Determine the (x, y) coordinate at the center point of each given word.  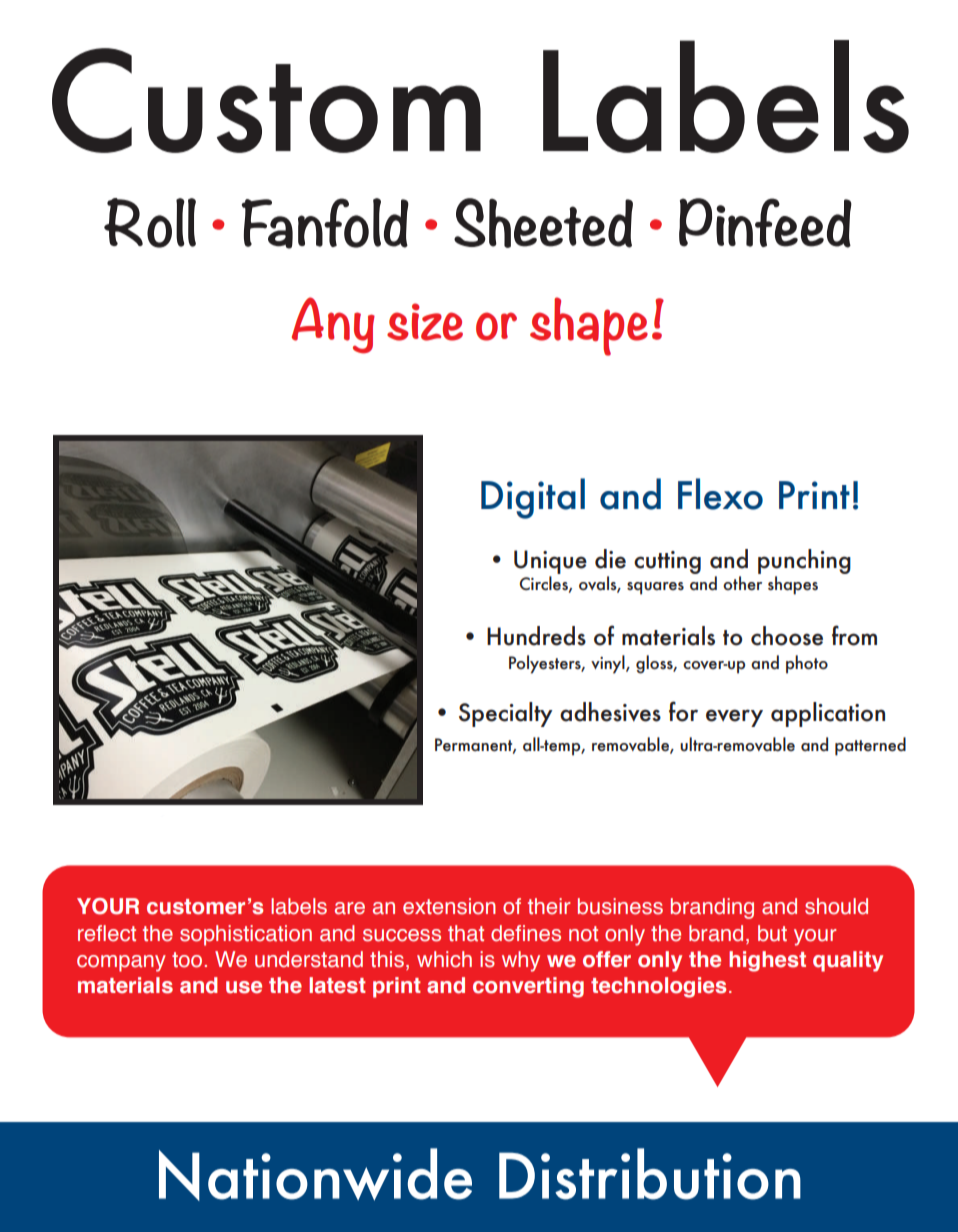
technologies (658, 987)
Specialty (506, 714)
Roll (150, 223)
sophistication (246, 935)
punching (804, 561)
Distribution (650, 1174)
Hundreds (536, 636)
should (836, 906)
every (734, 718)
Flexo (720, 494)
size (425, 322)
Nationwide (315, 1174)
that (466, 933)
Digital (533, 498)
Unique (550, 562)
